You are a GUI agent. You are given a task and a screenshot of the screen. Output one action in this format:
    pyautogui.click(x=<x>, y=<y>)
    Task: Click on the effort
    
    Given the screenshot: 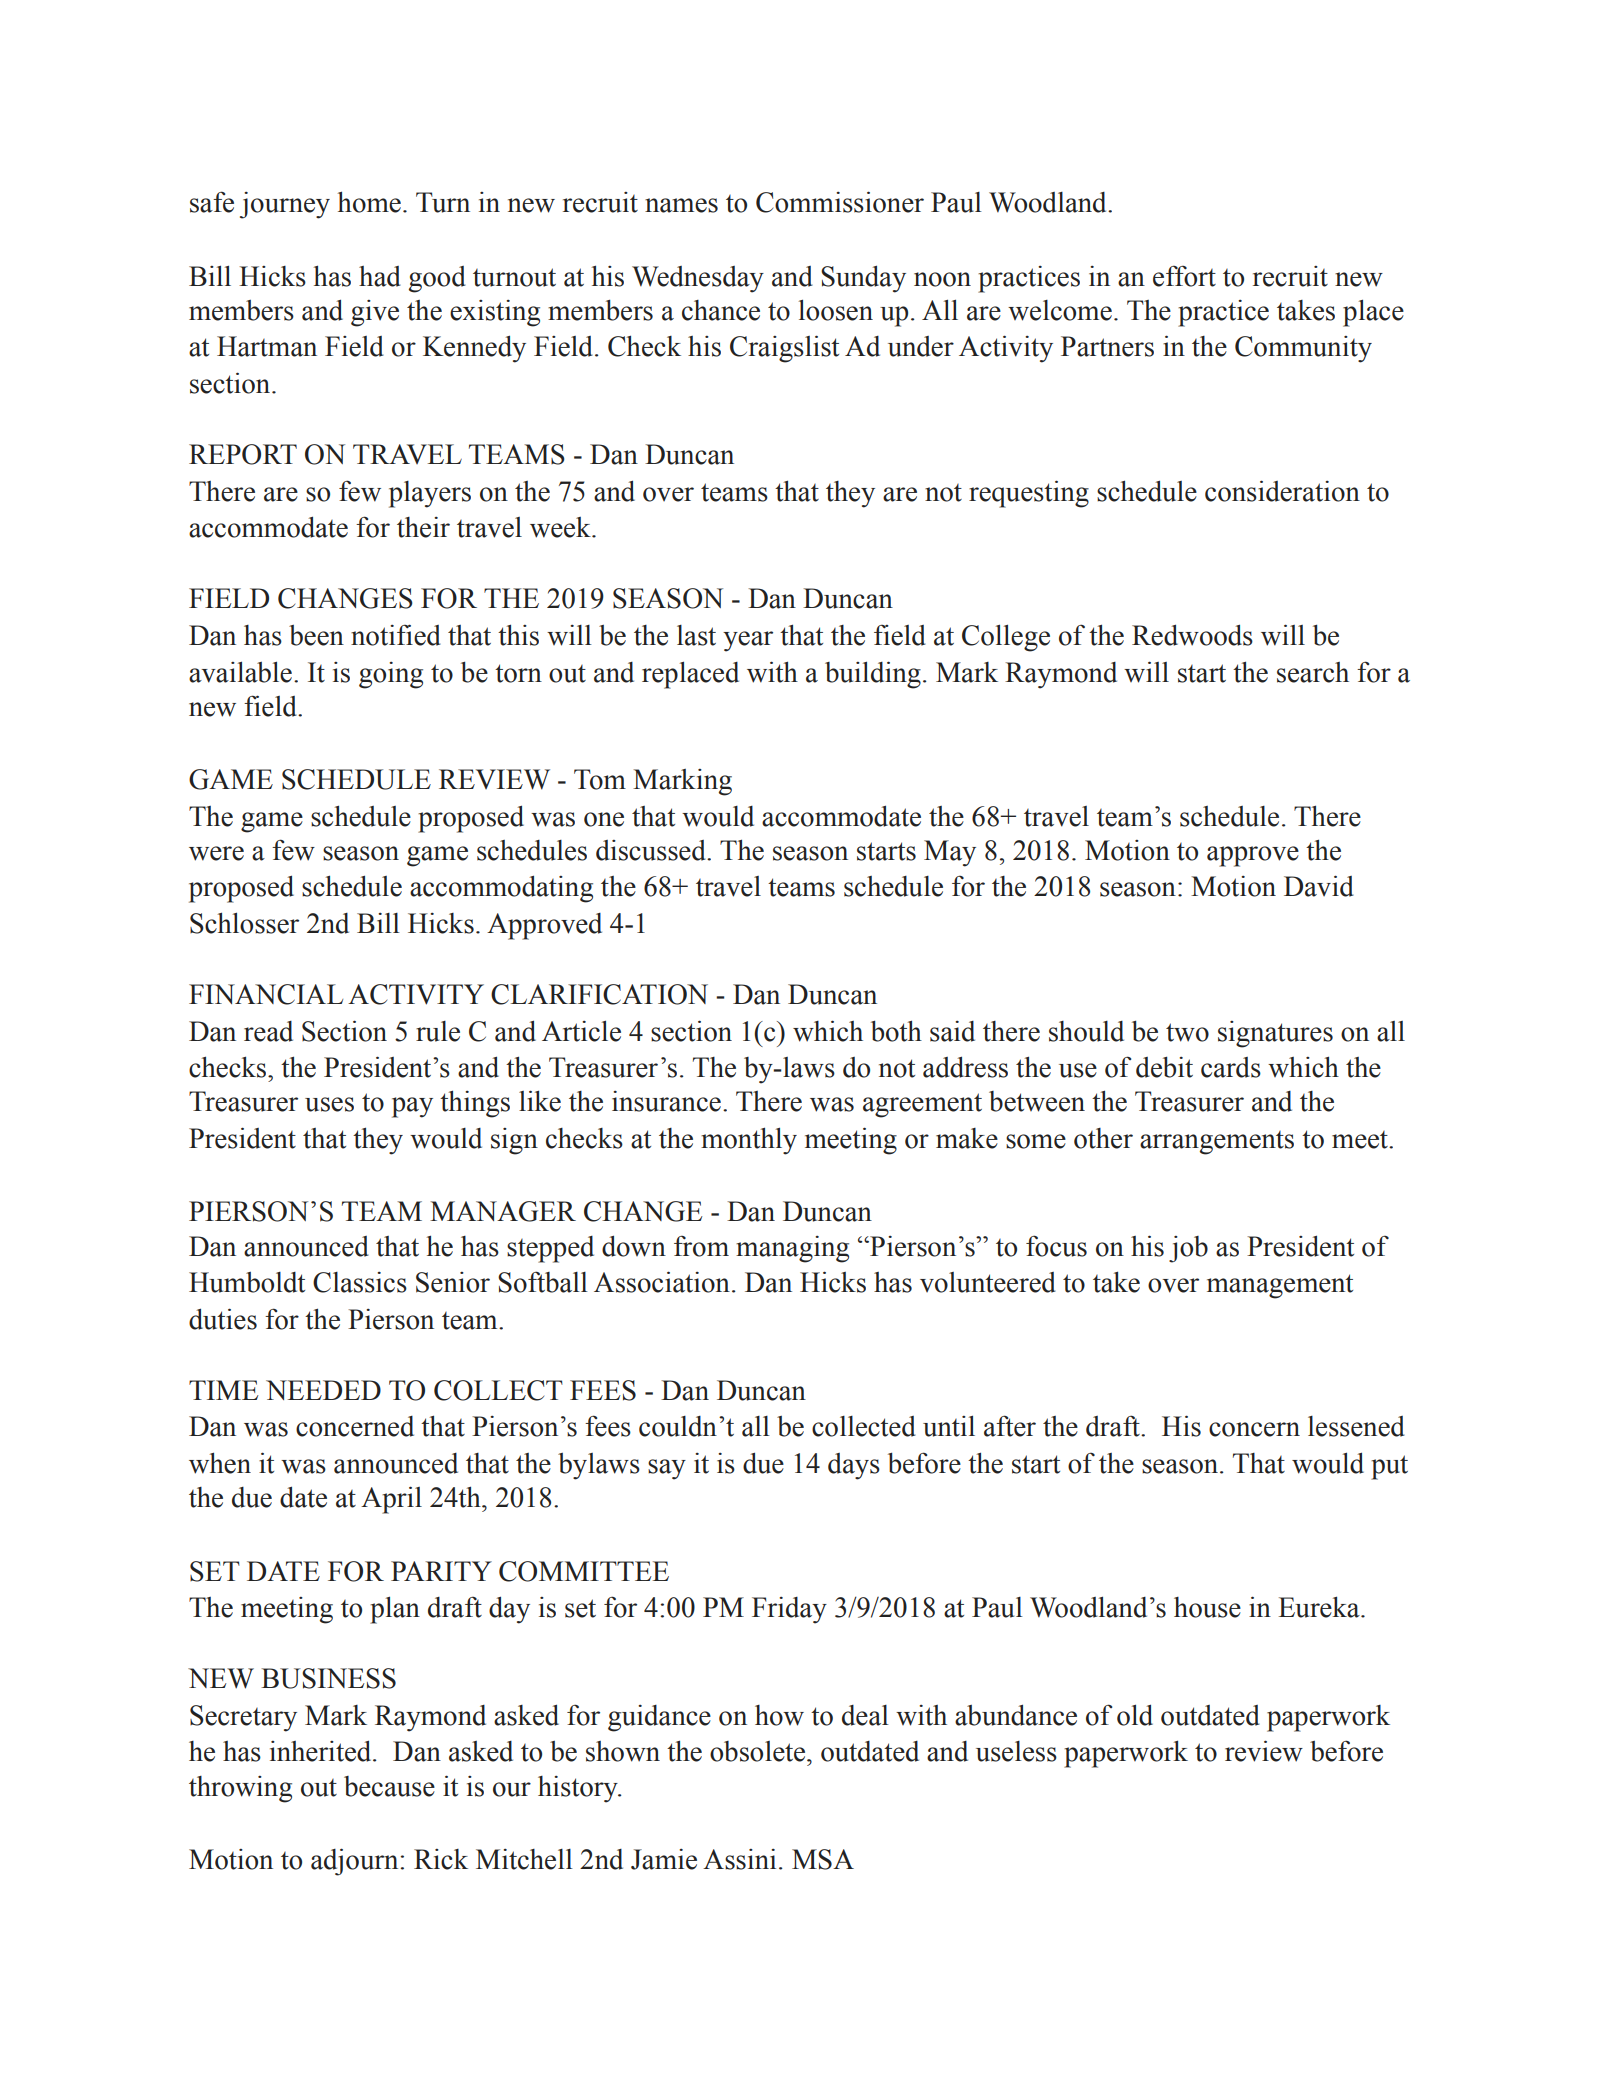 What is the action you would take?
    pyautogui.click(x=1184, y=276)
